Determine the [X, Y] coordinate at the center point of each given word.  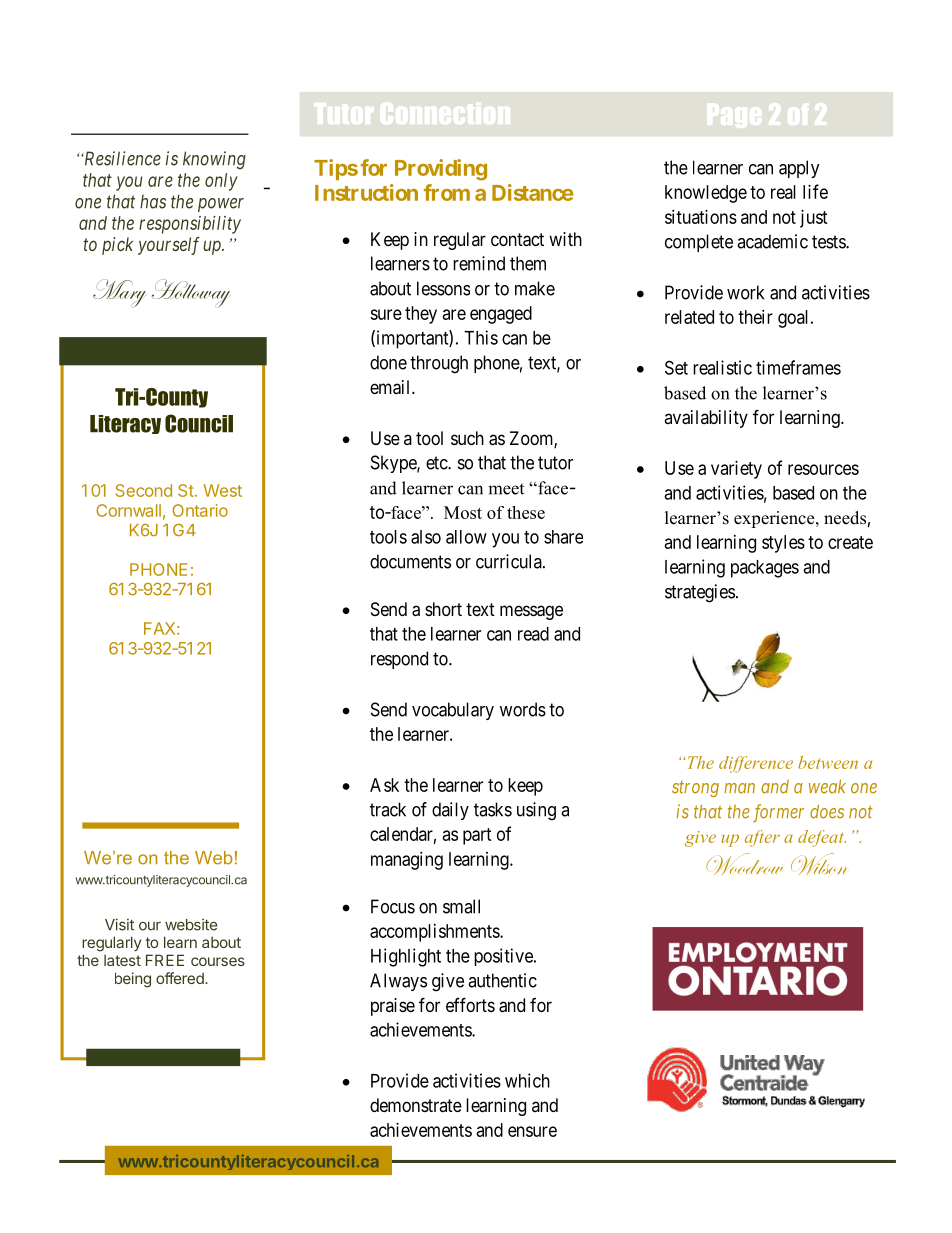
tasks [493, 809]
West [222, 490]
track [388, 809]
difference [756, 764]
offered [181, 978]
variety [736, 470]
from [447, 192]
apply [799, 169]
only [221, 182]
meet [506, 489]
